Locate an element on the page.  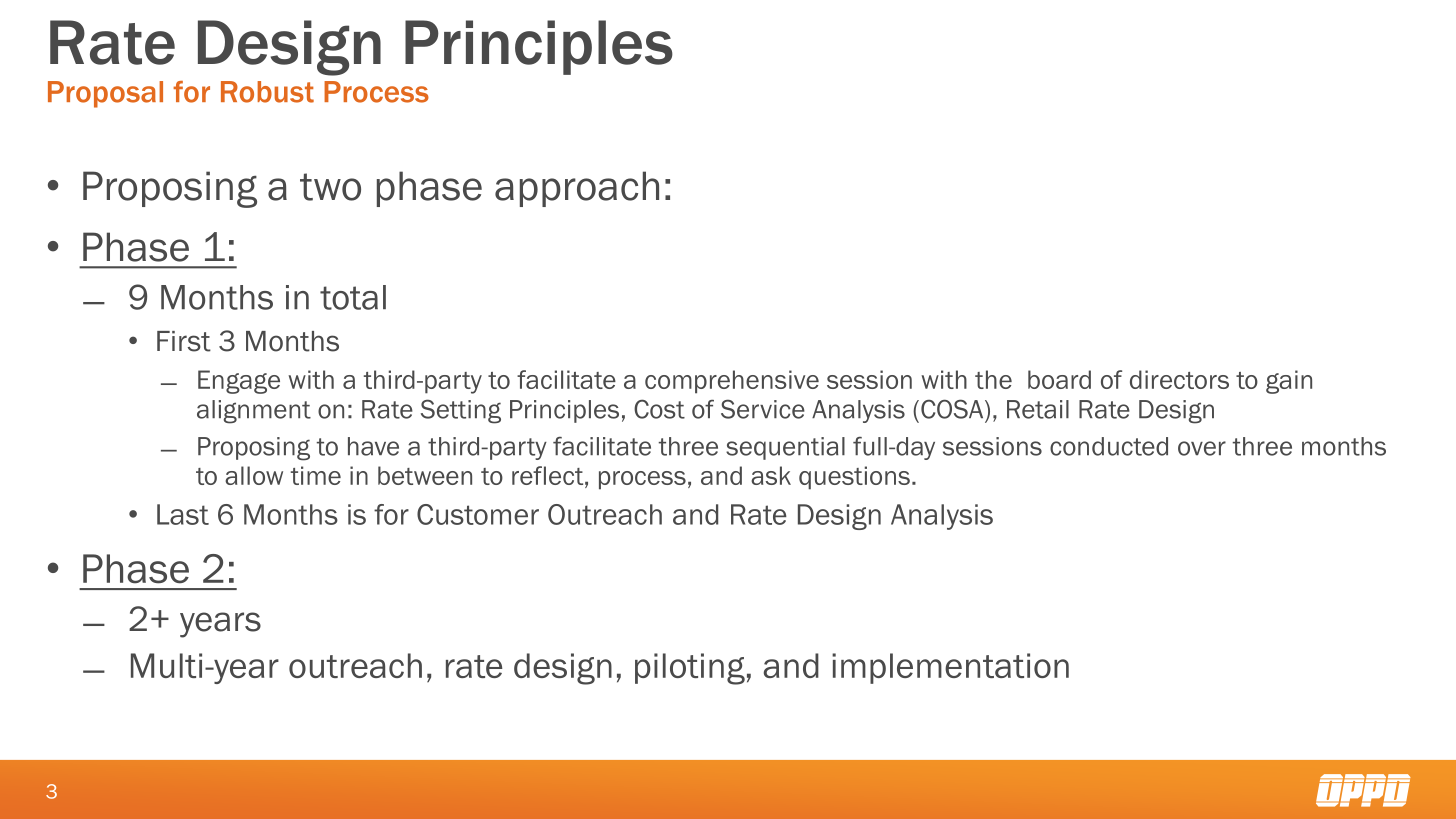
approach is located at coordinates (577, 189).
